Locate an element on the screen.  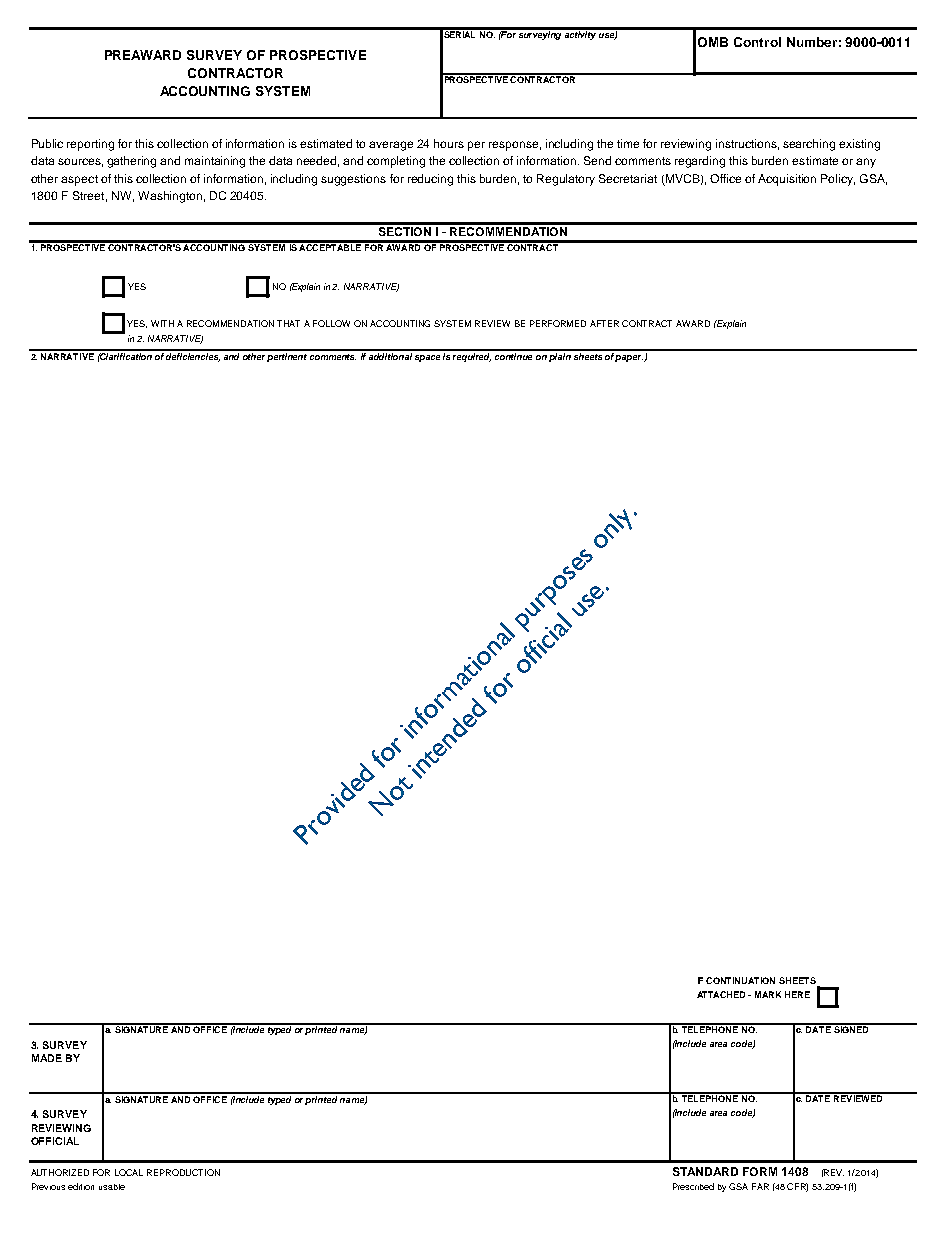
MADE is located at coordinates (47, 1058).
